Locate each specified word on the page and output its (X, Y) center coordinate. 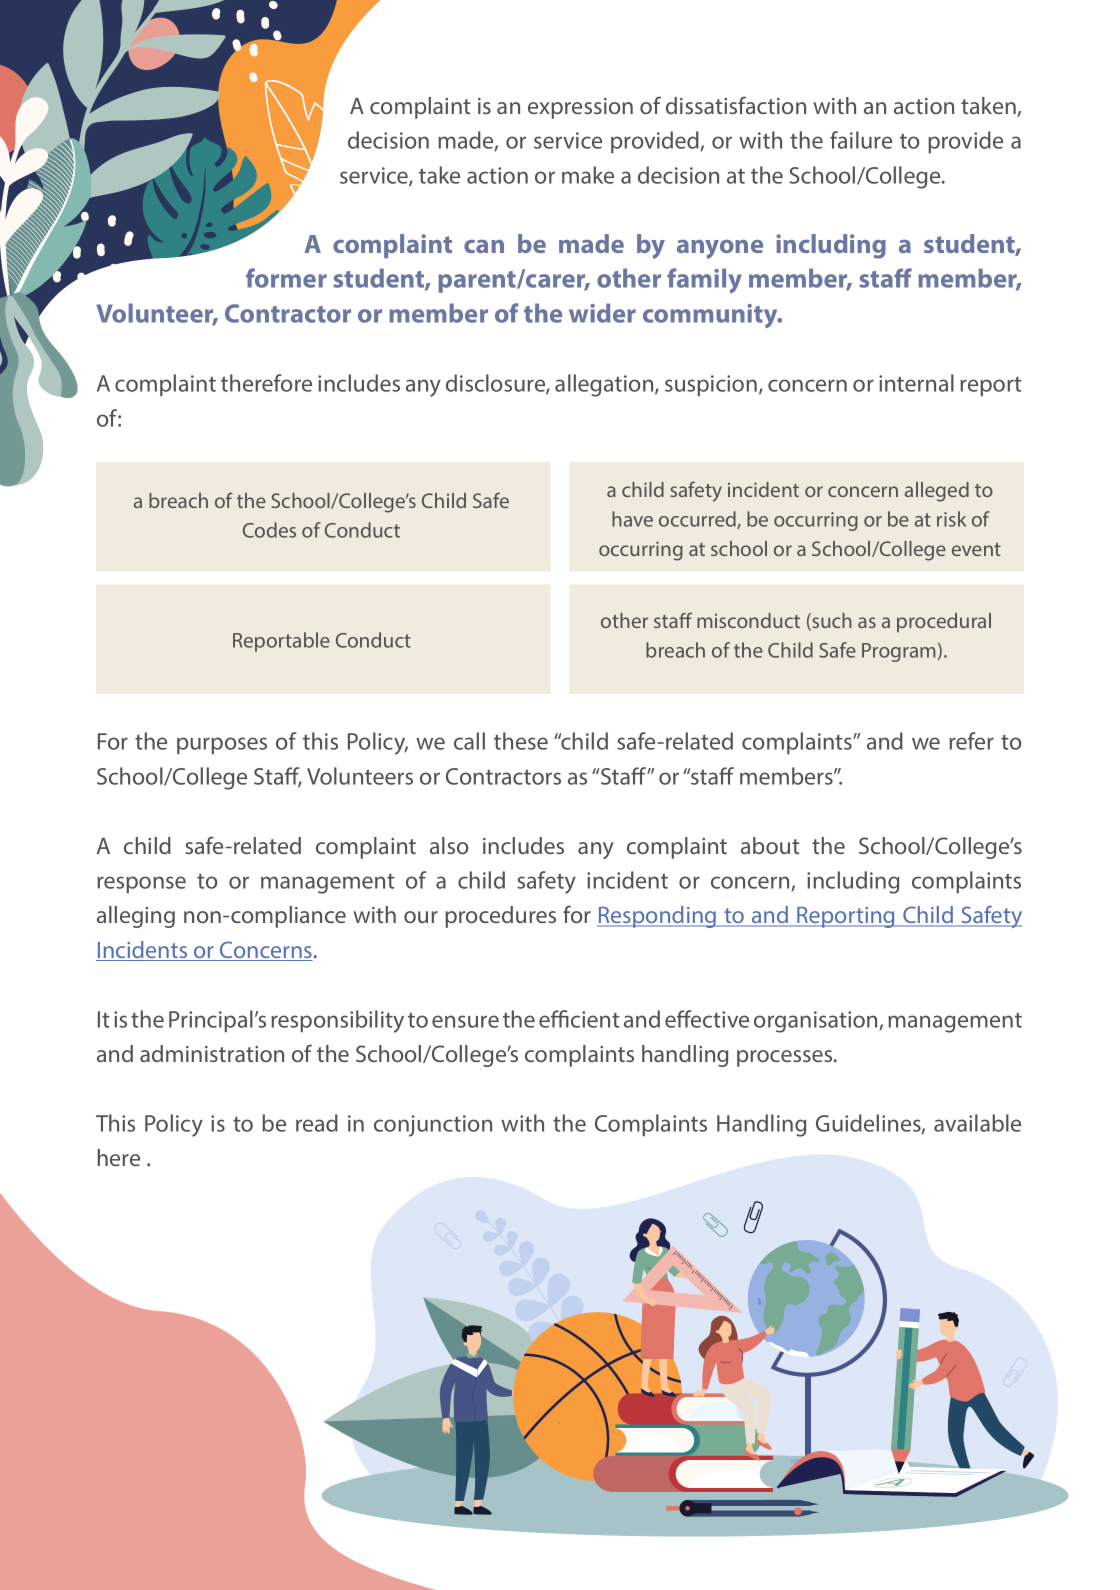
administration (212, 1053)
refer (971, 741)
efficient (579, 1019)
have (632, 519)
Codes (269, 530)
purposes (222, 745)
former (286, 278)
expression (580, 108)
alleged (937, 492)
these (521, 741)
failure (861, 140)
